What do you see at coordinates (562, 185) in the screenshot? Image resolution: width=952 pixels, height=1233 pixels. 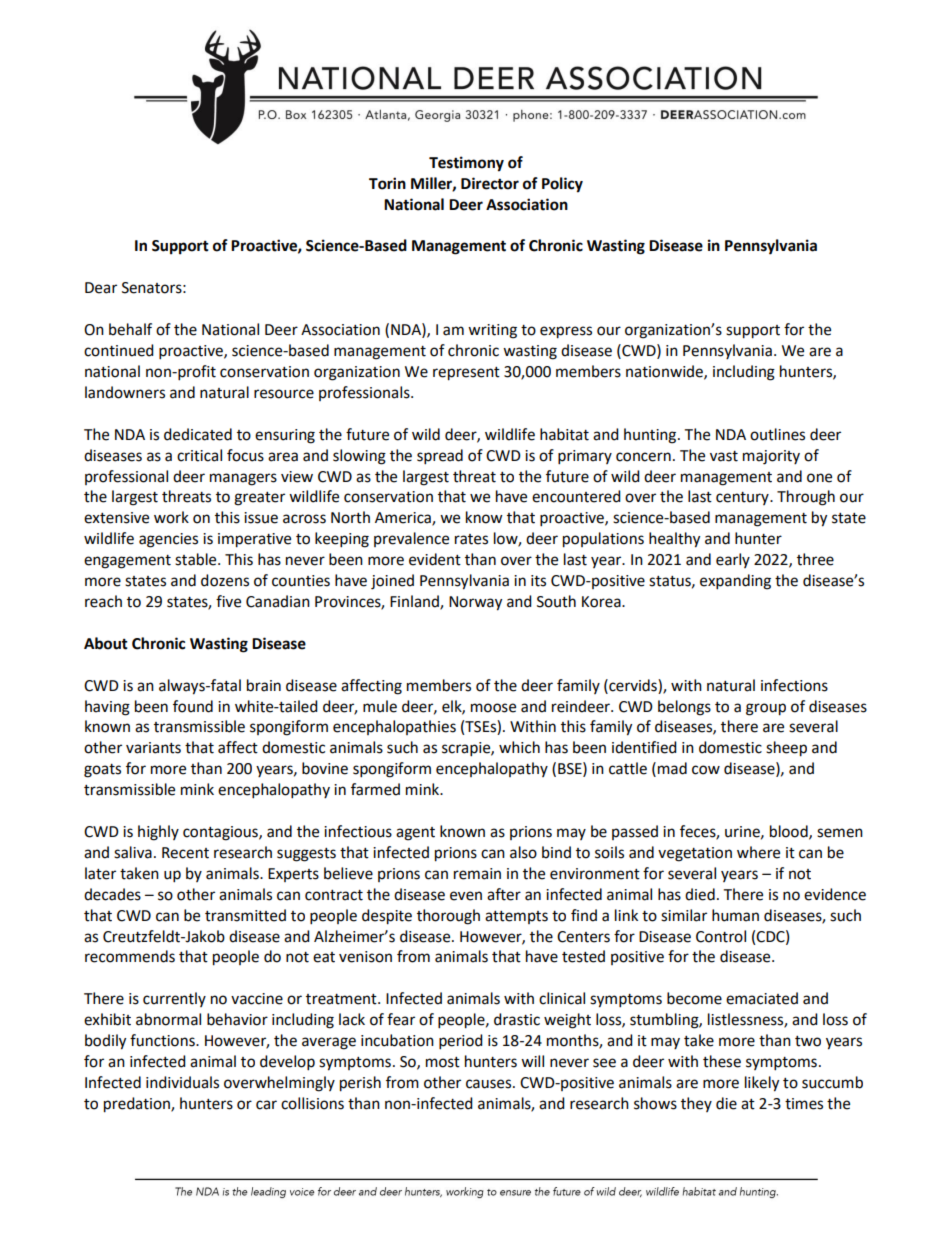 I see `Policy` at bounding box center [562, 185].
